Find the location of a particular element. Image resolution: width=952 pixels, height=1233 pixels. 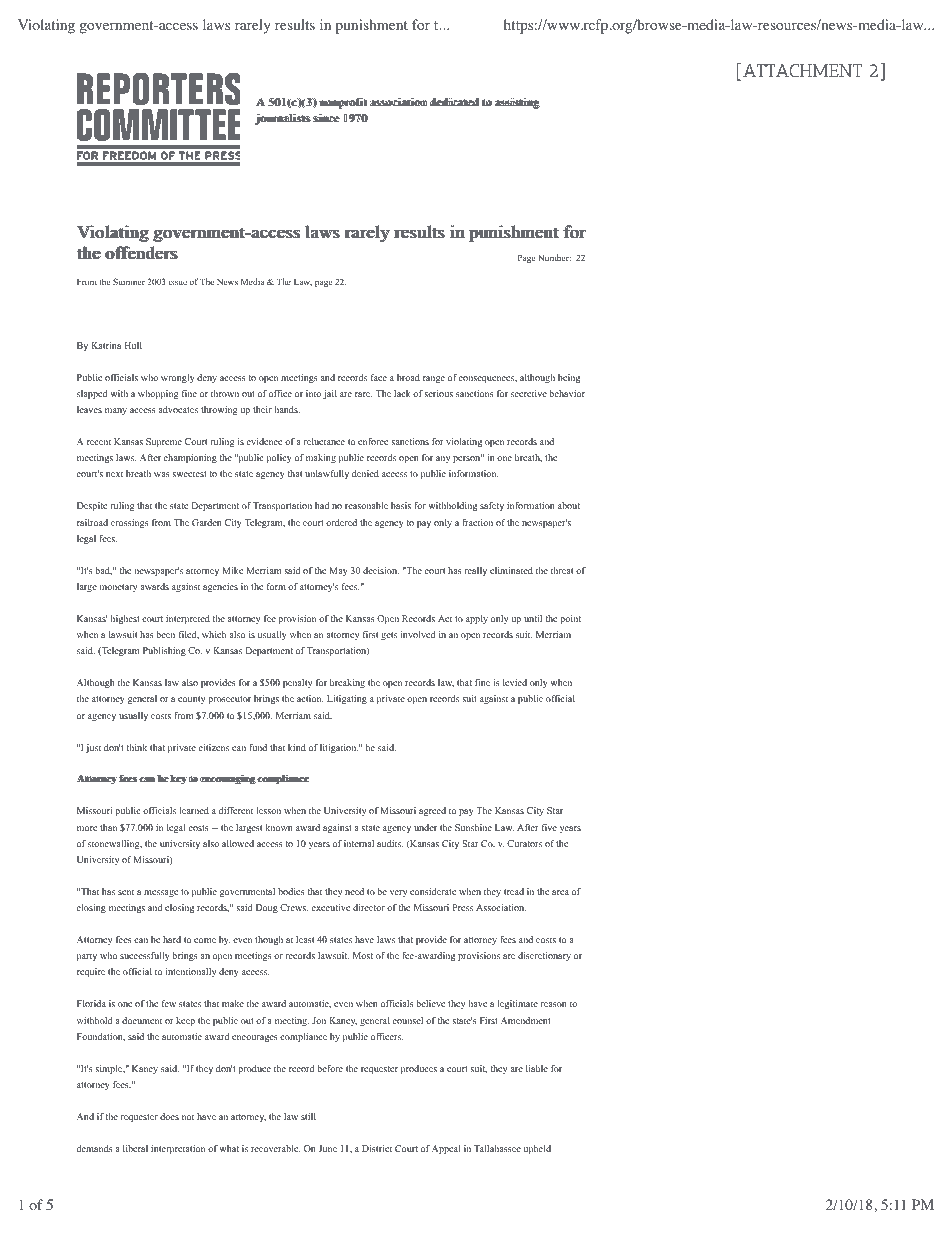

point is located at coordinates (570, 619).
